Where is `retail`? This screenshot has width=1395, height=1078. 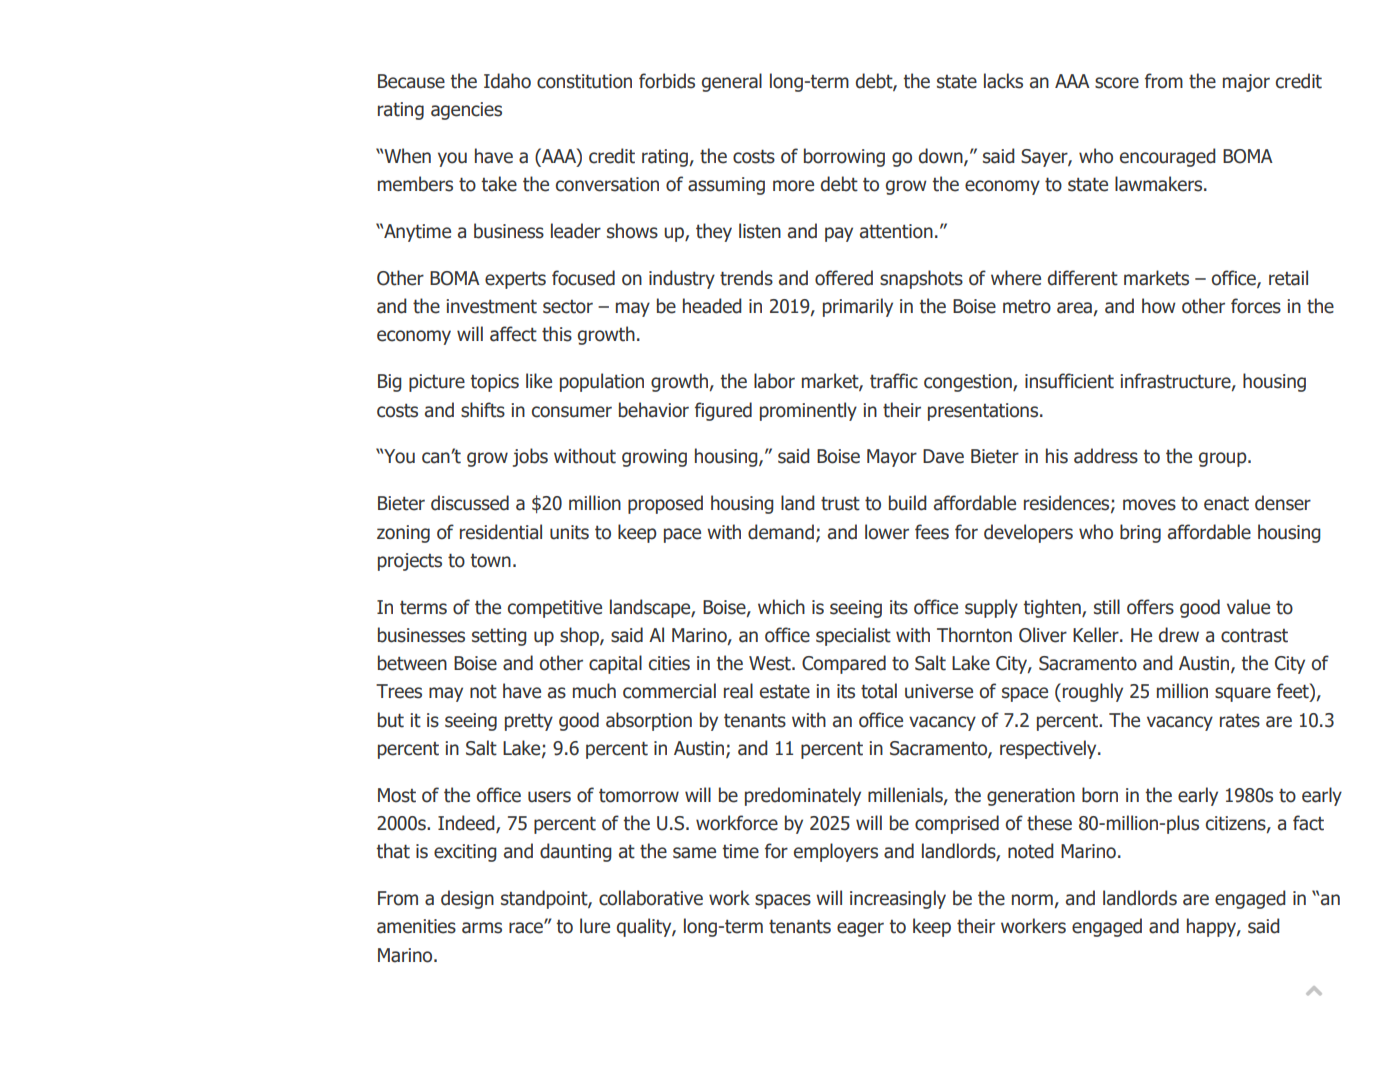
retail is located at coordinates (1288, 278).
